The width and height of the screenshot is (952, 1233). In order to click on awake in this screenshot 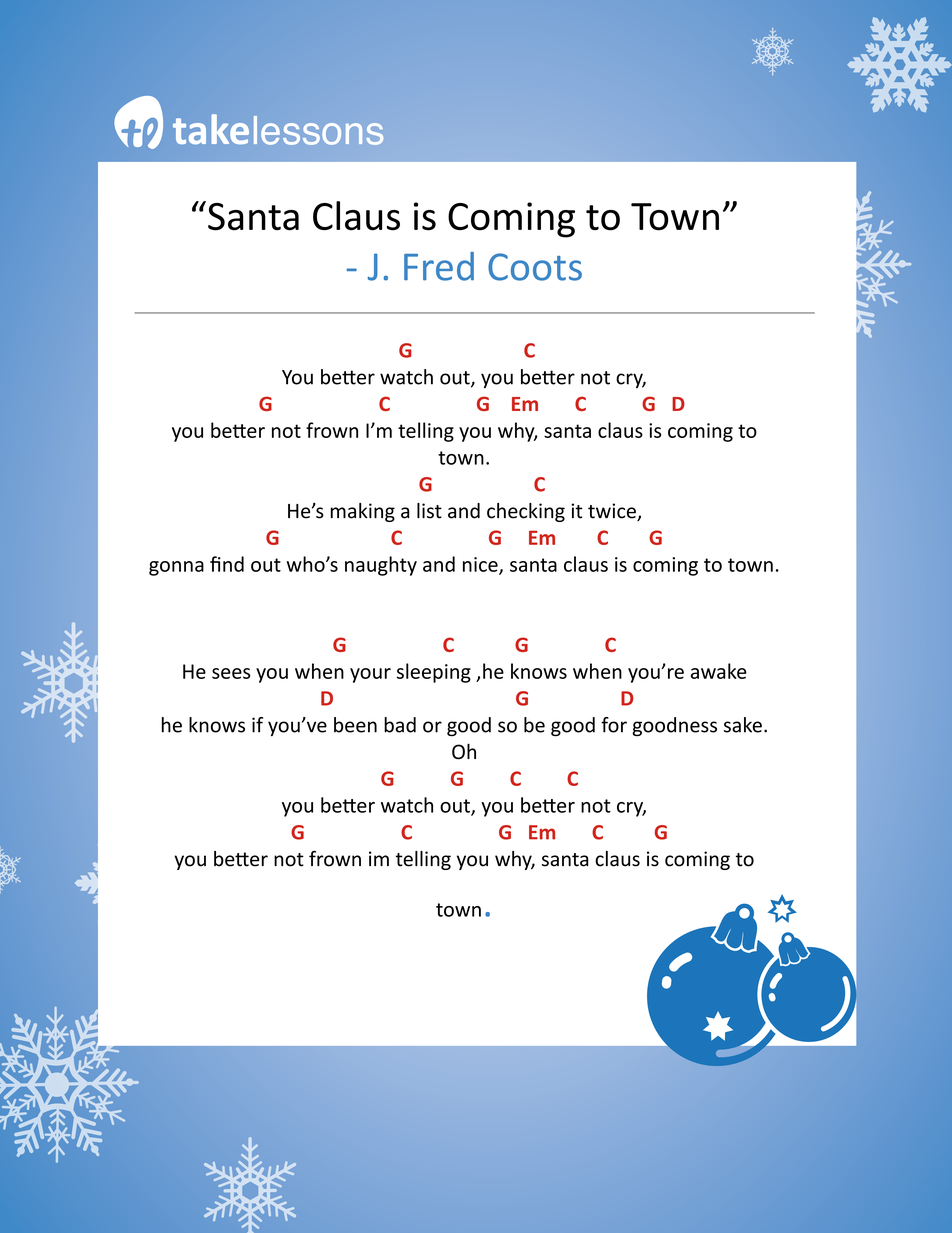, I will do `click(719, 671)`.
